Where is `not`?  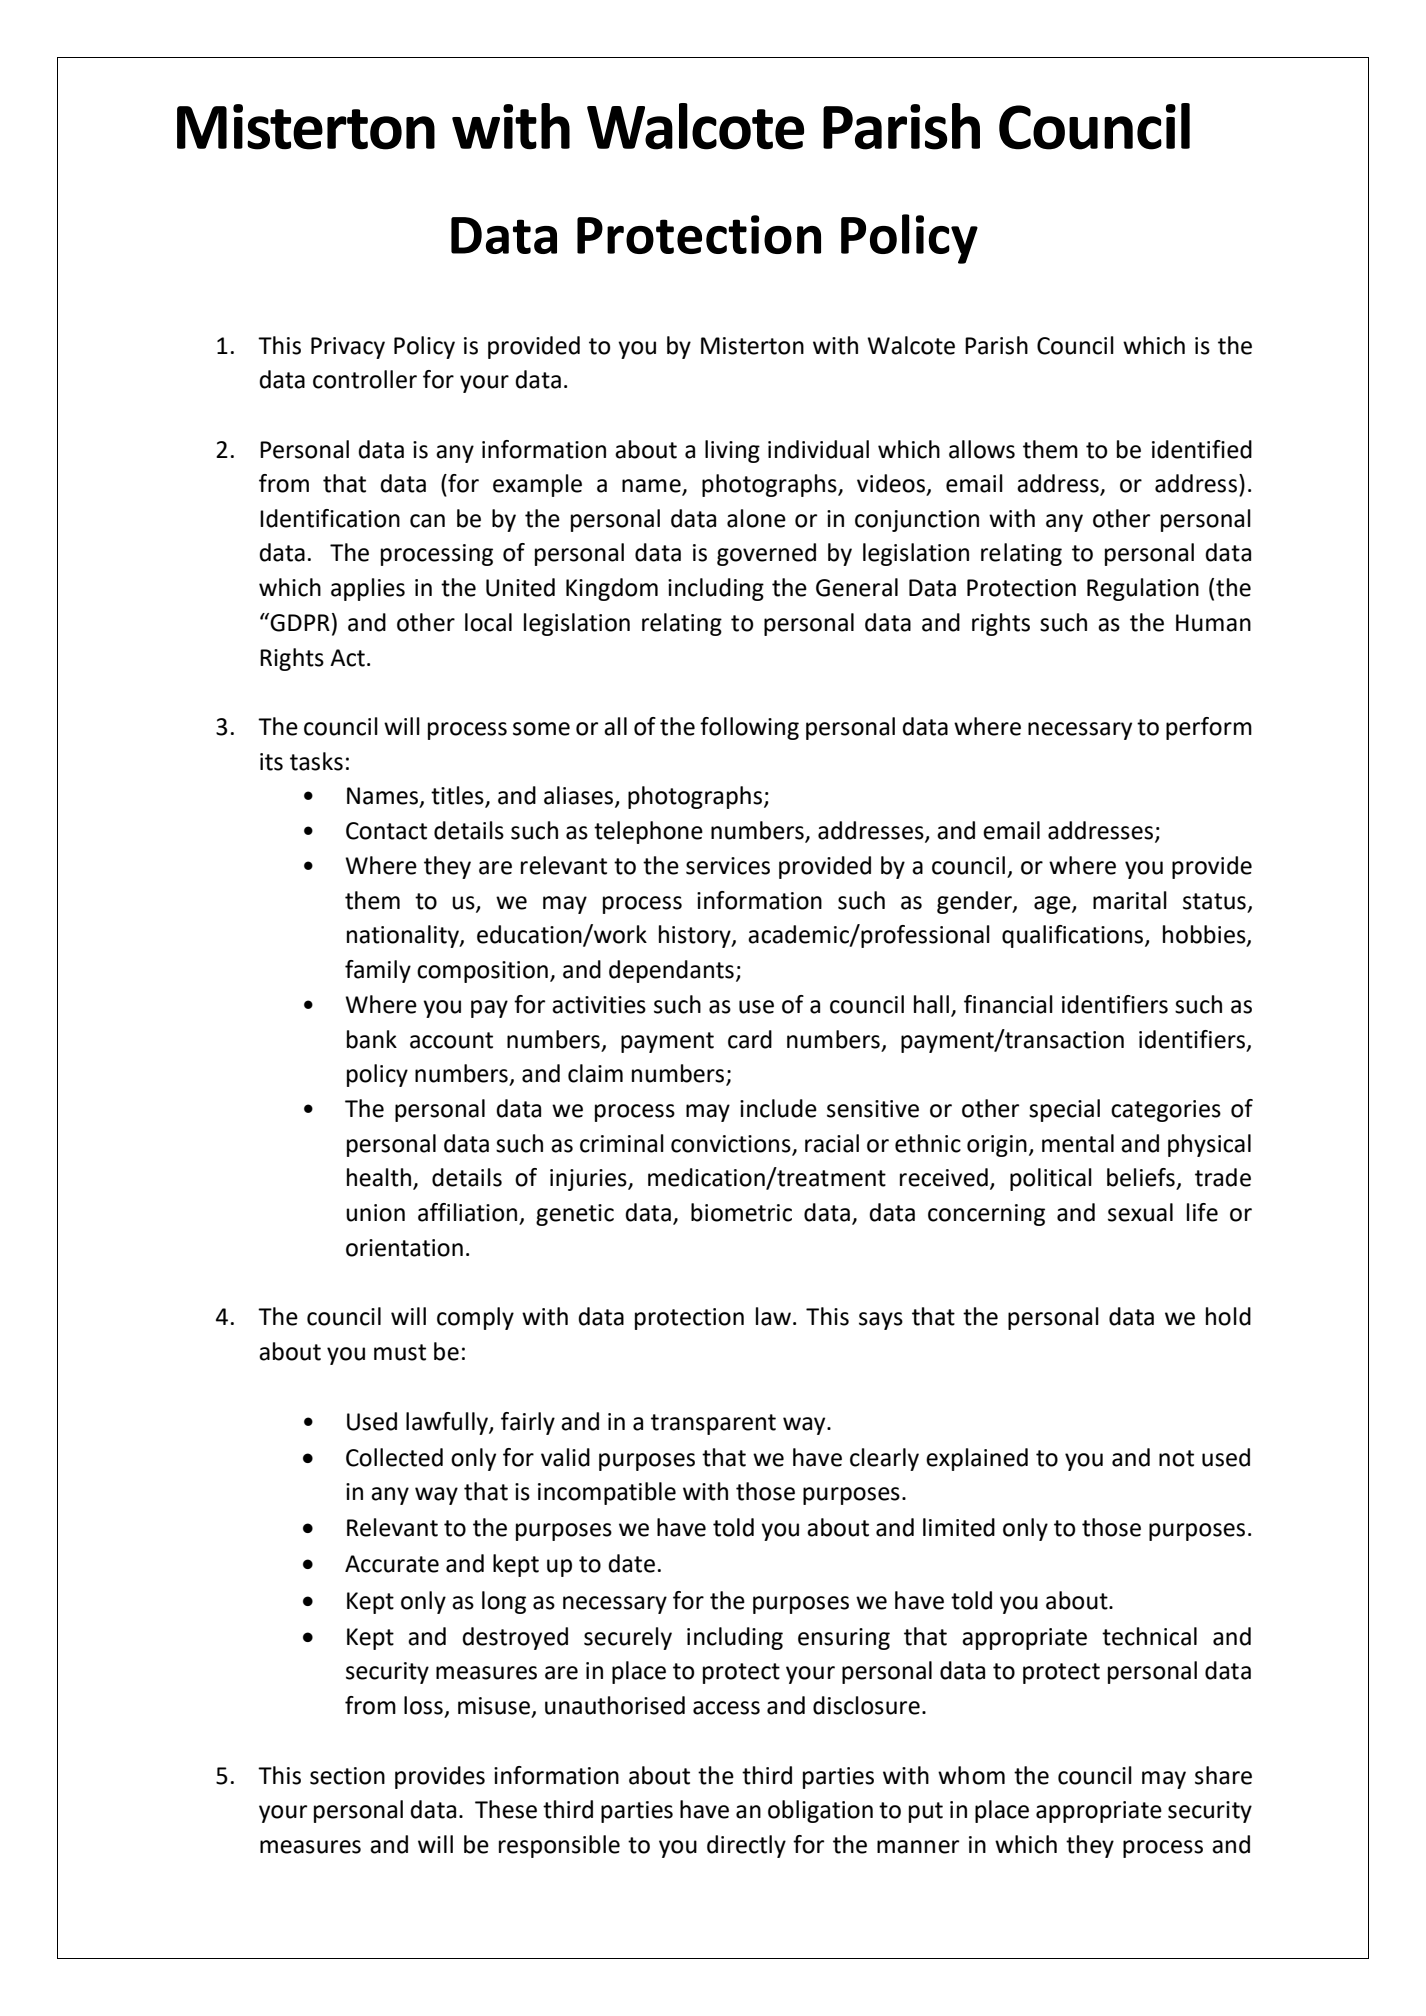
not is located at coordinates (1176, 1458).
